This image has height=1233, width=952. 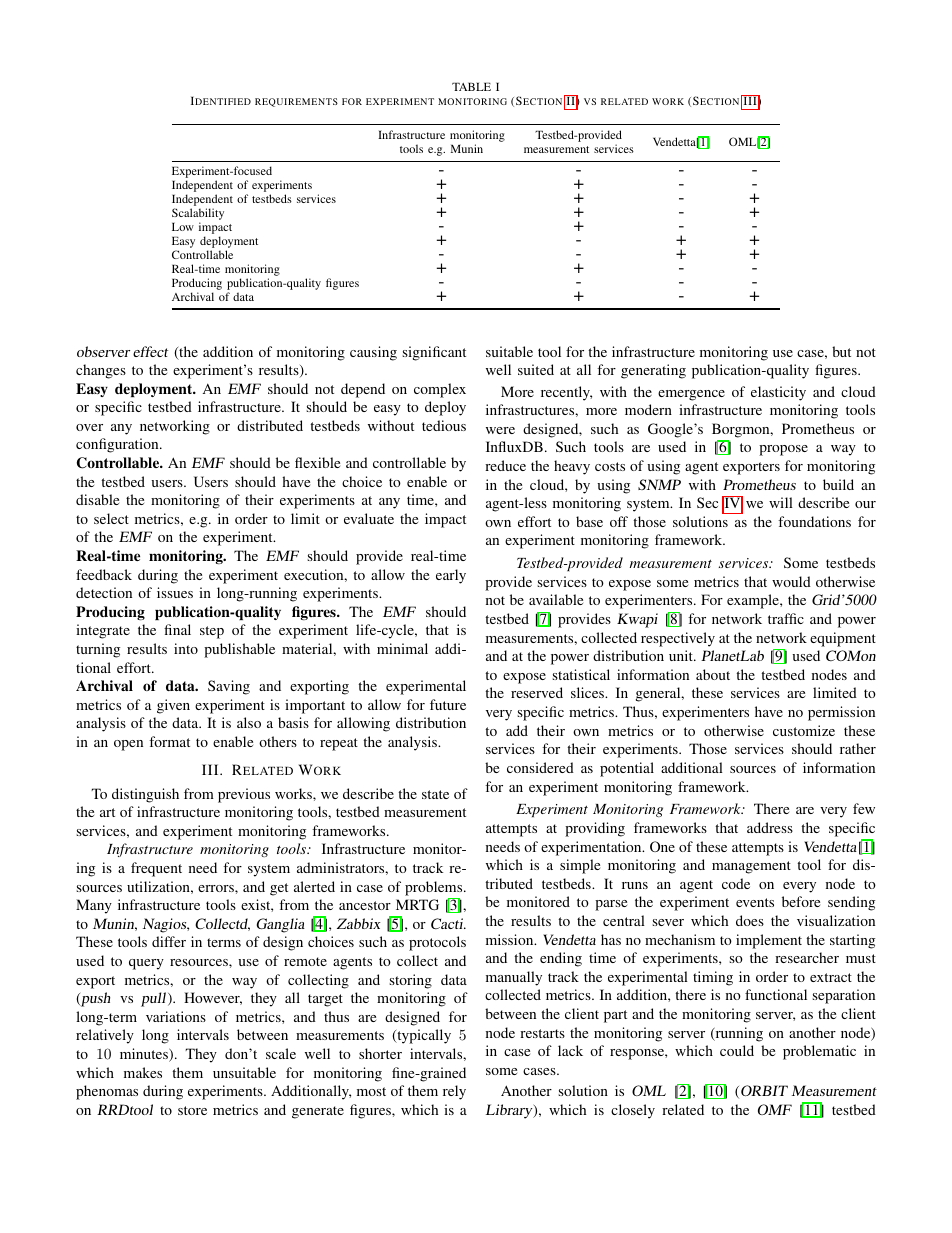 I want to click on makes, so click(x=143, y=1072).
